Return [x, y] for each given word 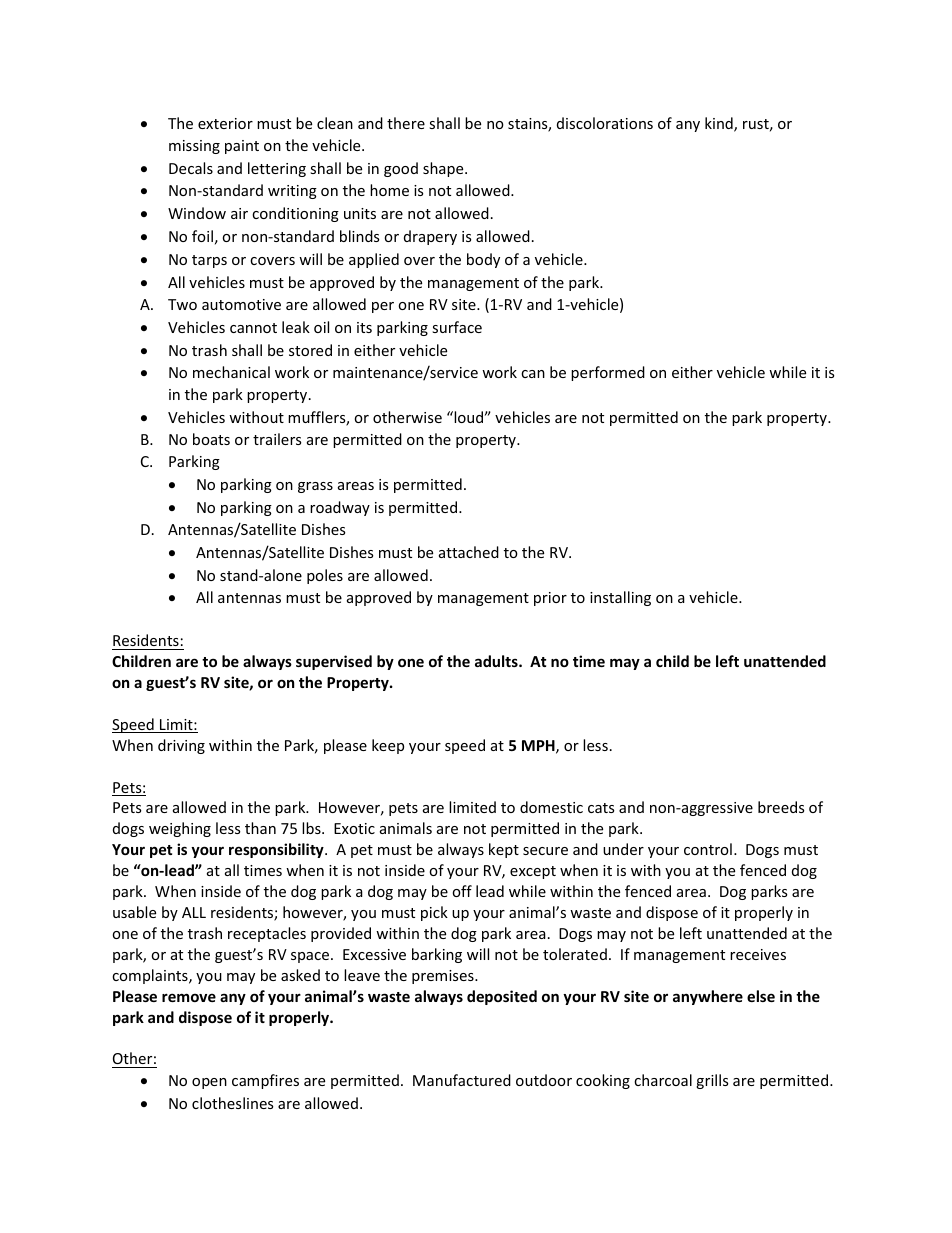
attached [469, 552]
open [209, 1083]
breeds [781, 807]
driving [181, 746]
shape [444, 169]
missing [194, 147]
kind [720, 124]
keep [388, 746]
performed [608, 373]
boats [211, 439]
